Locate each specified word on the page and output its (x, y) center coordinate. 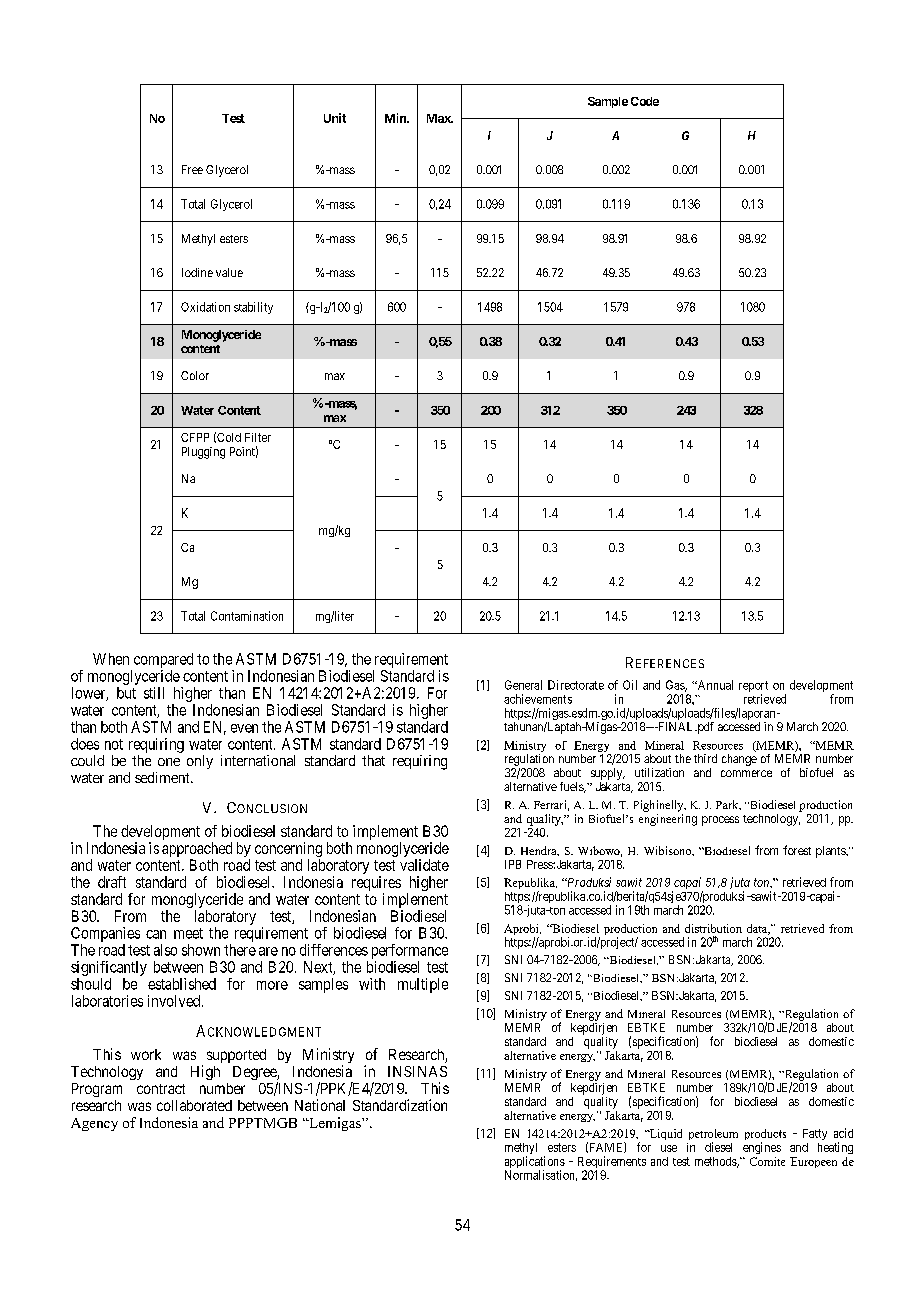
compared (163, 660)
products (765, 1136)
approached (197, 851)
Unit (335, 118)
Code (645, 101)
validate (424, 865)
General (523, 685)
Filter (258, 437)
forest (797, 850)
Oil (630, 685)
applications (535, 1163)
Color (195, 375)
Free (192, 169)
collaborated (194, 1105)
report (753, 688)
